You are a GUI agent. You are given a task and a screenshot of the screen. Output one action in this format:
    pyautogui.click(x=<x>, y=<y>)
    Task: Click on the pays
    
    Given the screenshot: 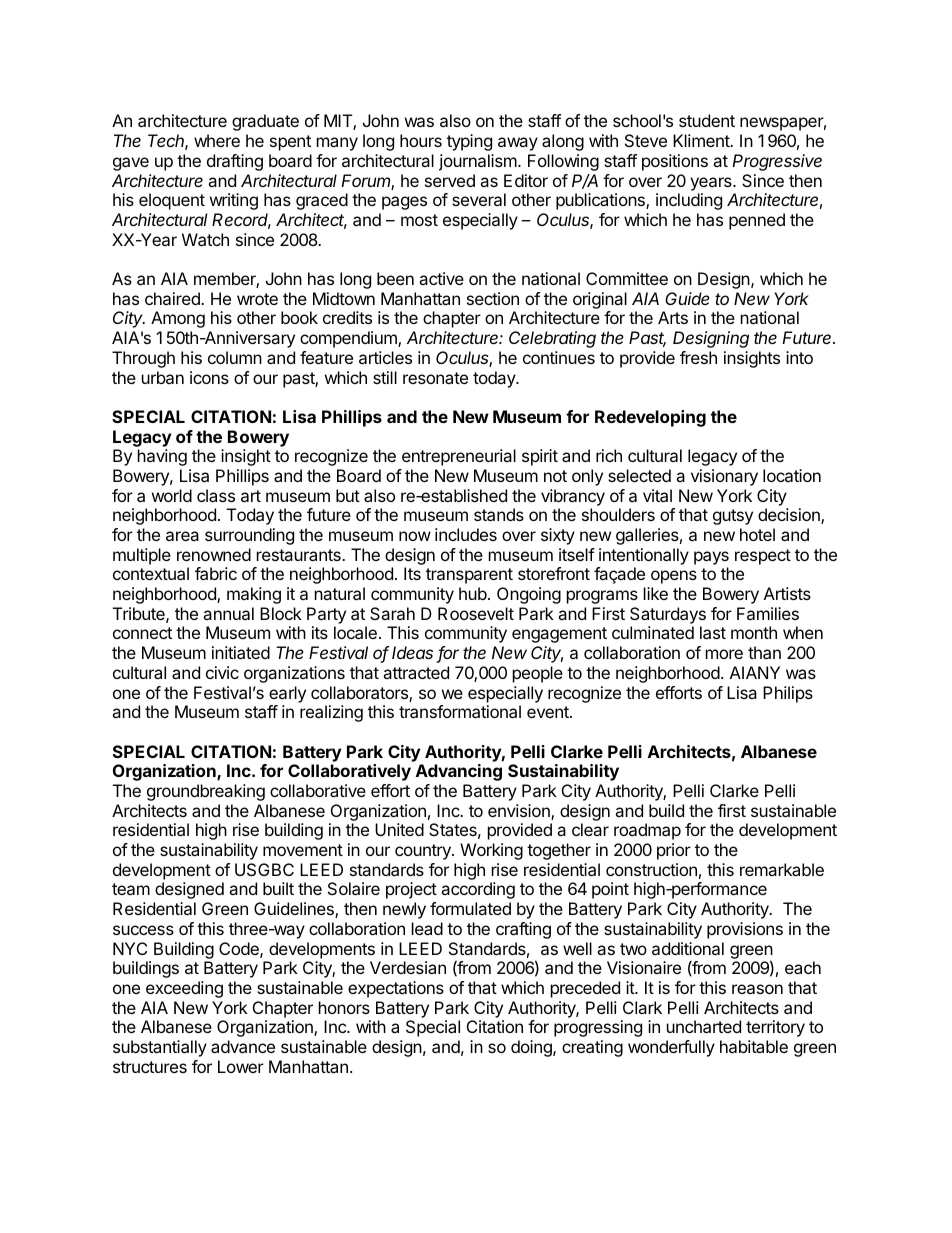 What is the action you would take?
    pyautogui.click(x=711, y=558)
